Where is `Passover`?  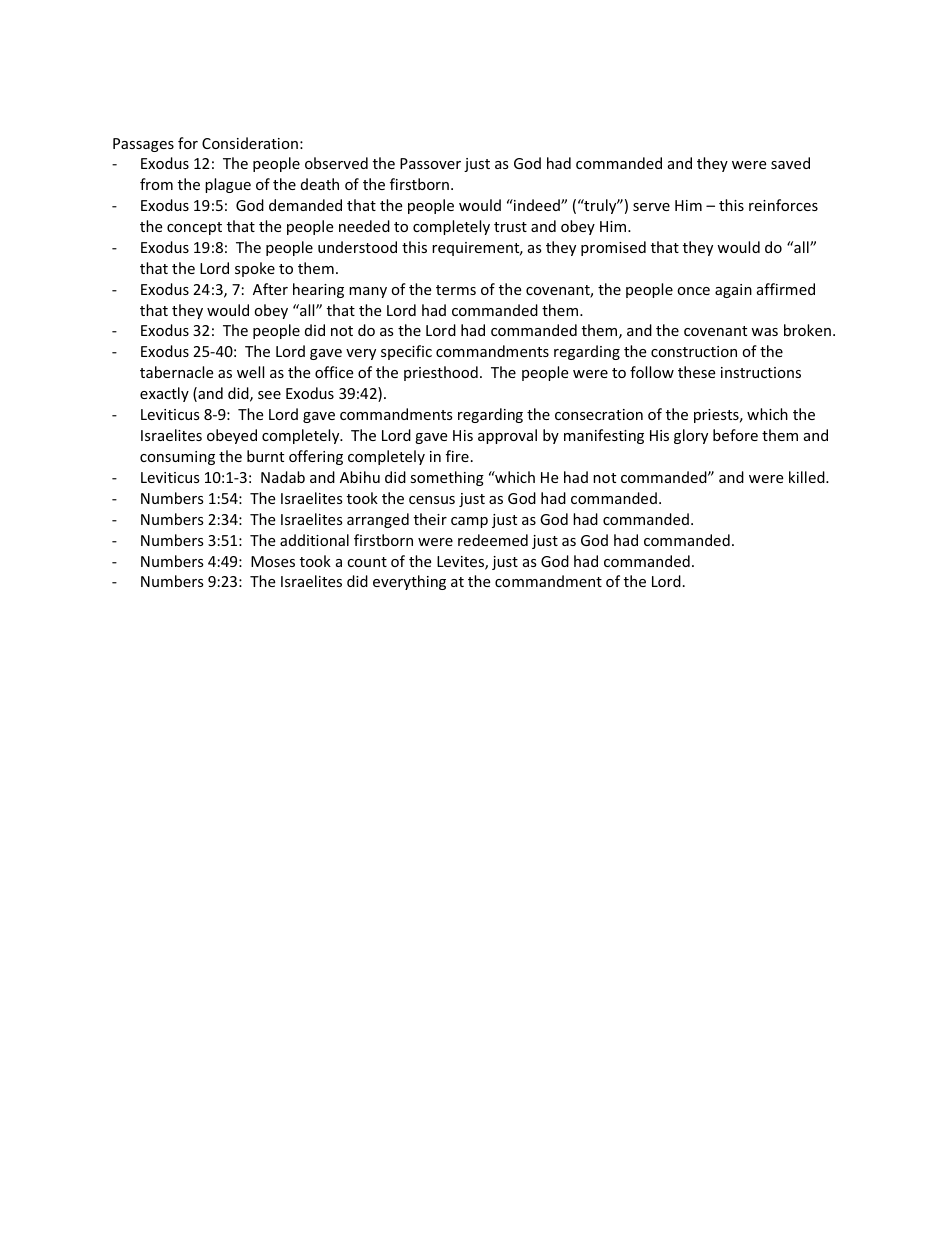 Passover is located at coordinates (430, 163).
